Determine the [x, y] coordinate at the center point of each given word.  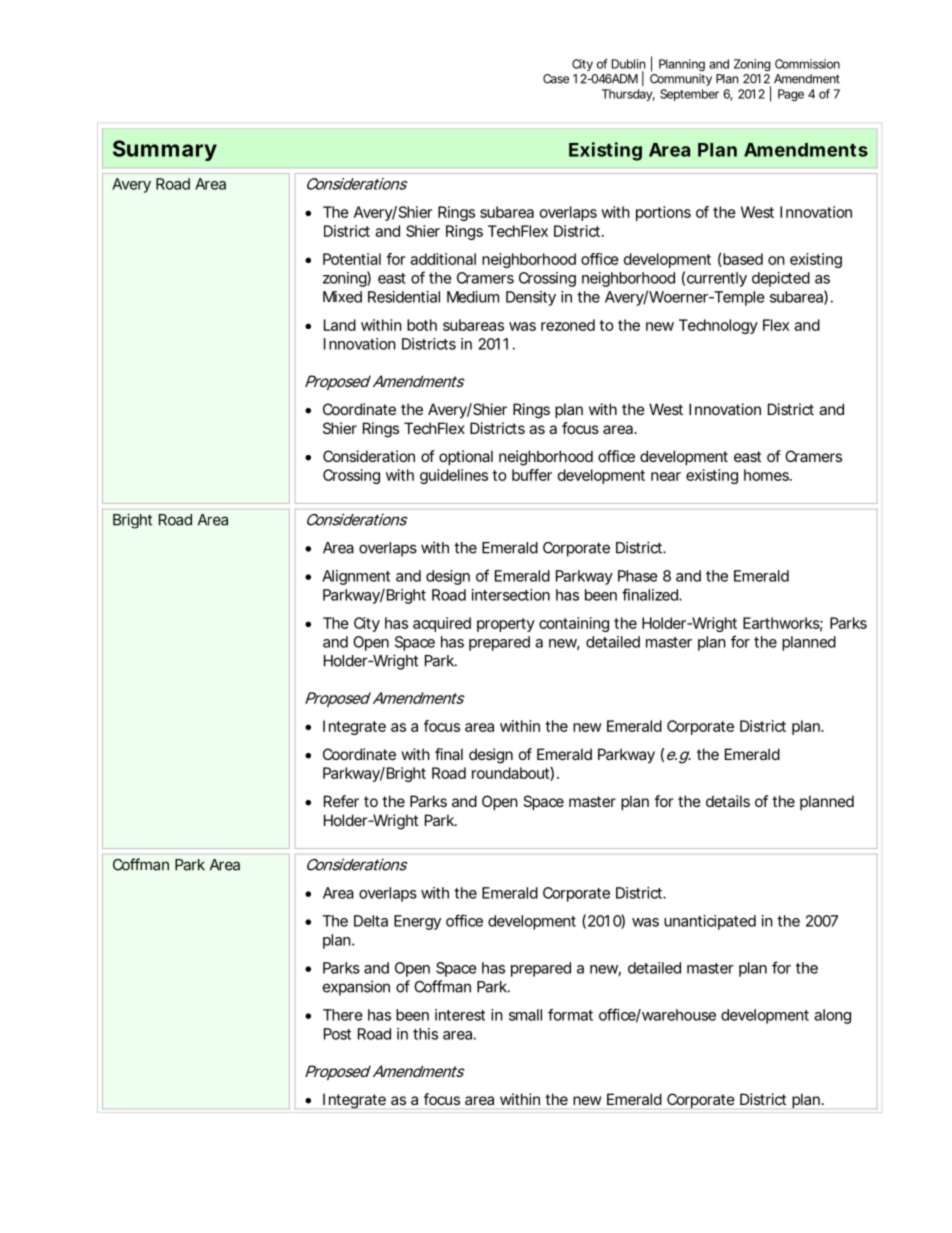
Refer [341, 801]
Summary [165, 150]
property [506, 625]
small [525, 1015]
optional [466, 457]
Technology [718, 326]
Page [791, 95]
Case [556, 79]
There [343, 1015]
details [728, 801]
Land [340, 325]
